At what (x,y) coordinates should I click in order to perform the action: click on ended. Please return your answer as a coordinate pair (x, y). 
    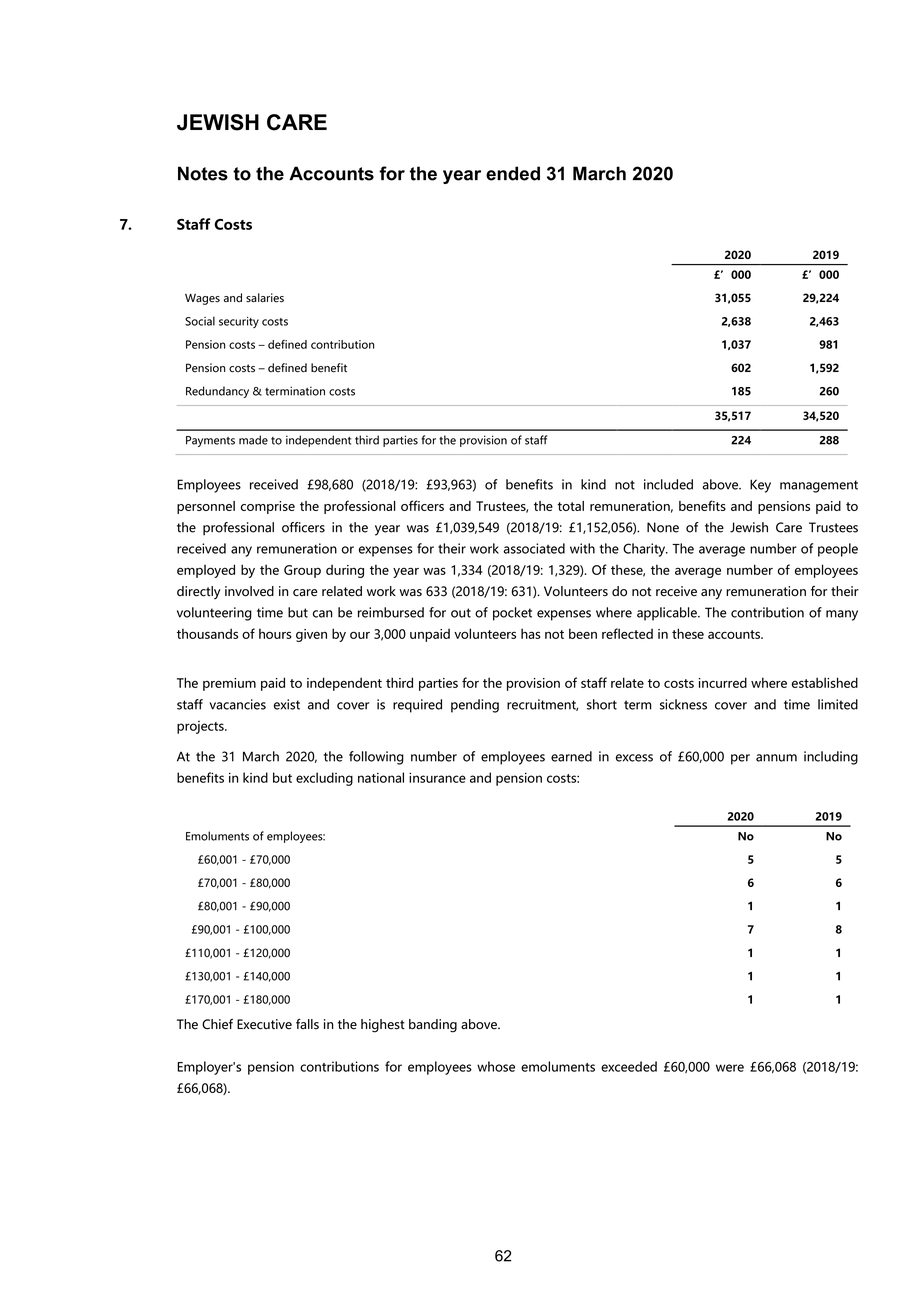
    Looking at the image, I should click on (513, 173).
